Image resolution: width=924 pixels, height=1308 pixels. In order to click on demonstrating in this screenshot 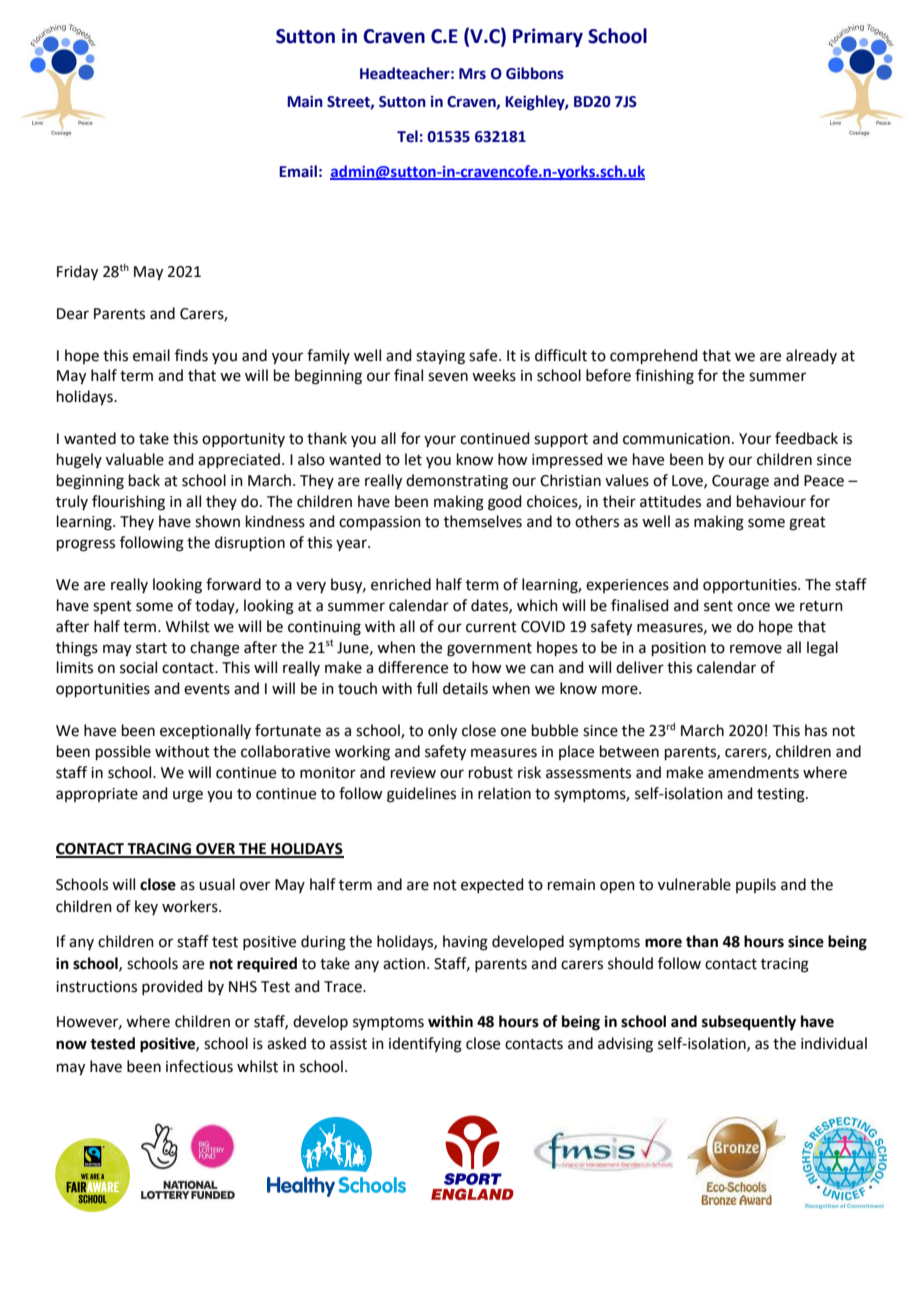, I will do `click(457, 482)`.
